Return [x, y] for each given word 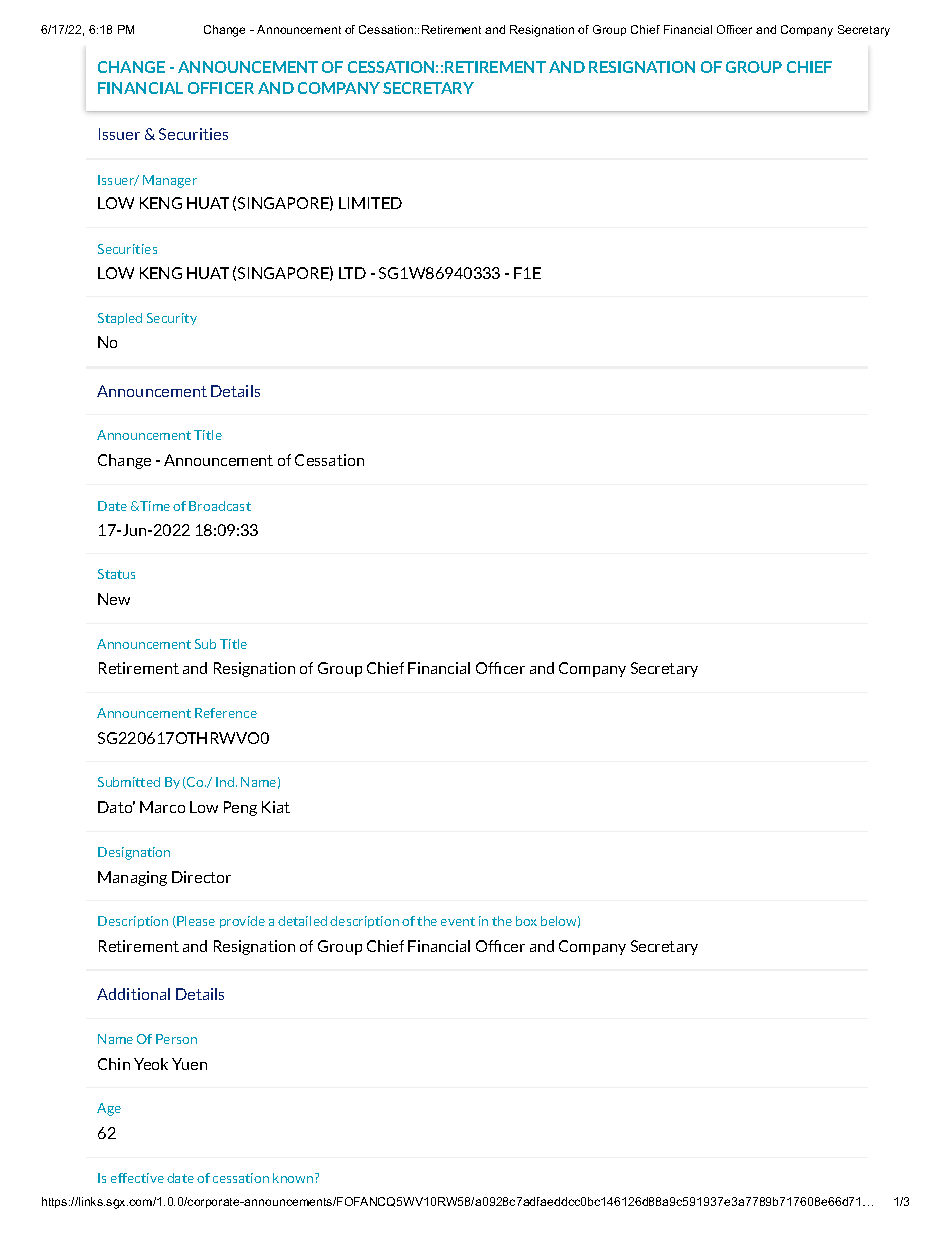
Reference [226, 713]
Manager [170, 181]
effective [137, 1178]
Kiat [276, 807]
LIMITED [370, 203]
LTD [352, 273]
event [458, 921]
